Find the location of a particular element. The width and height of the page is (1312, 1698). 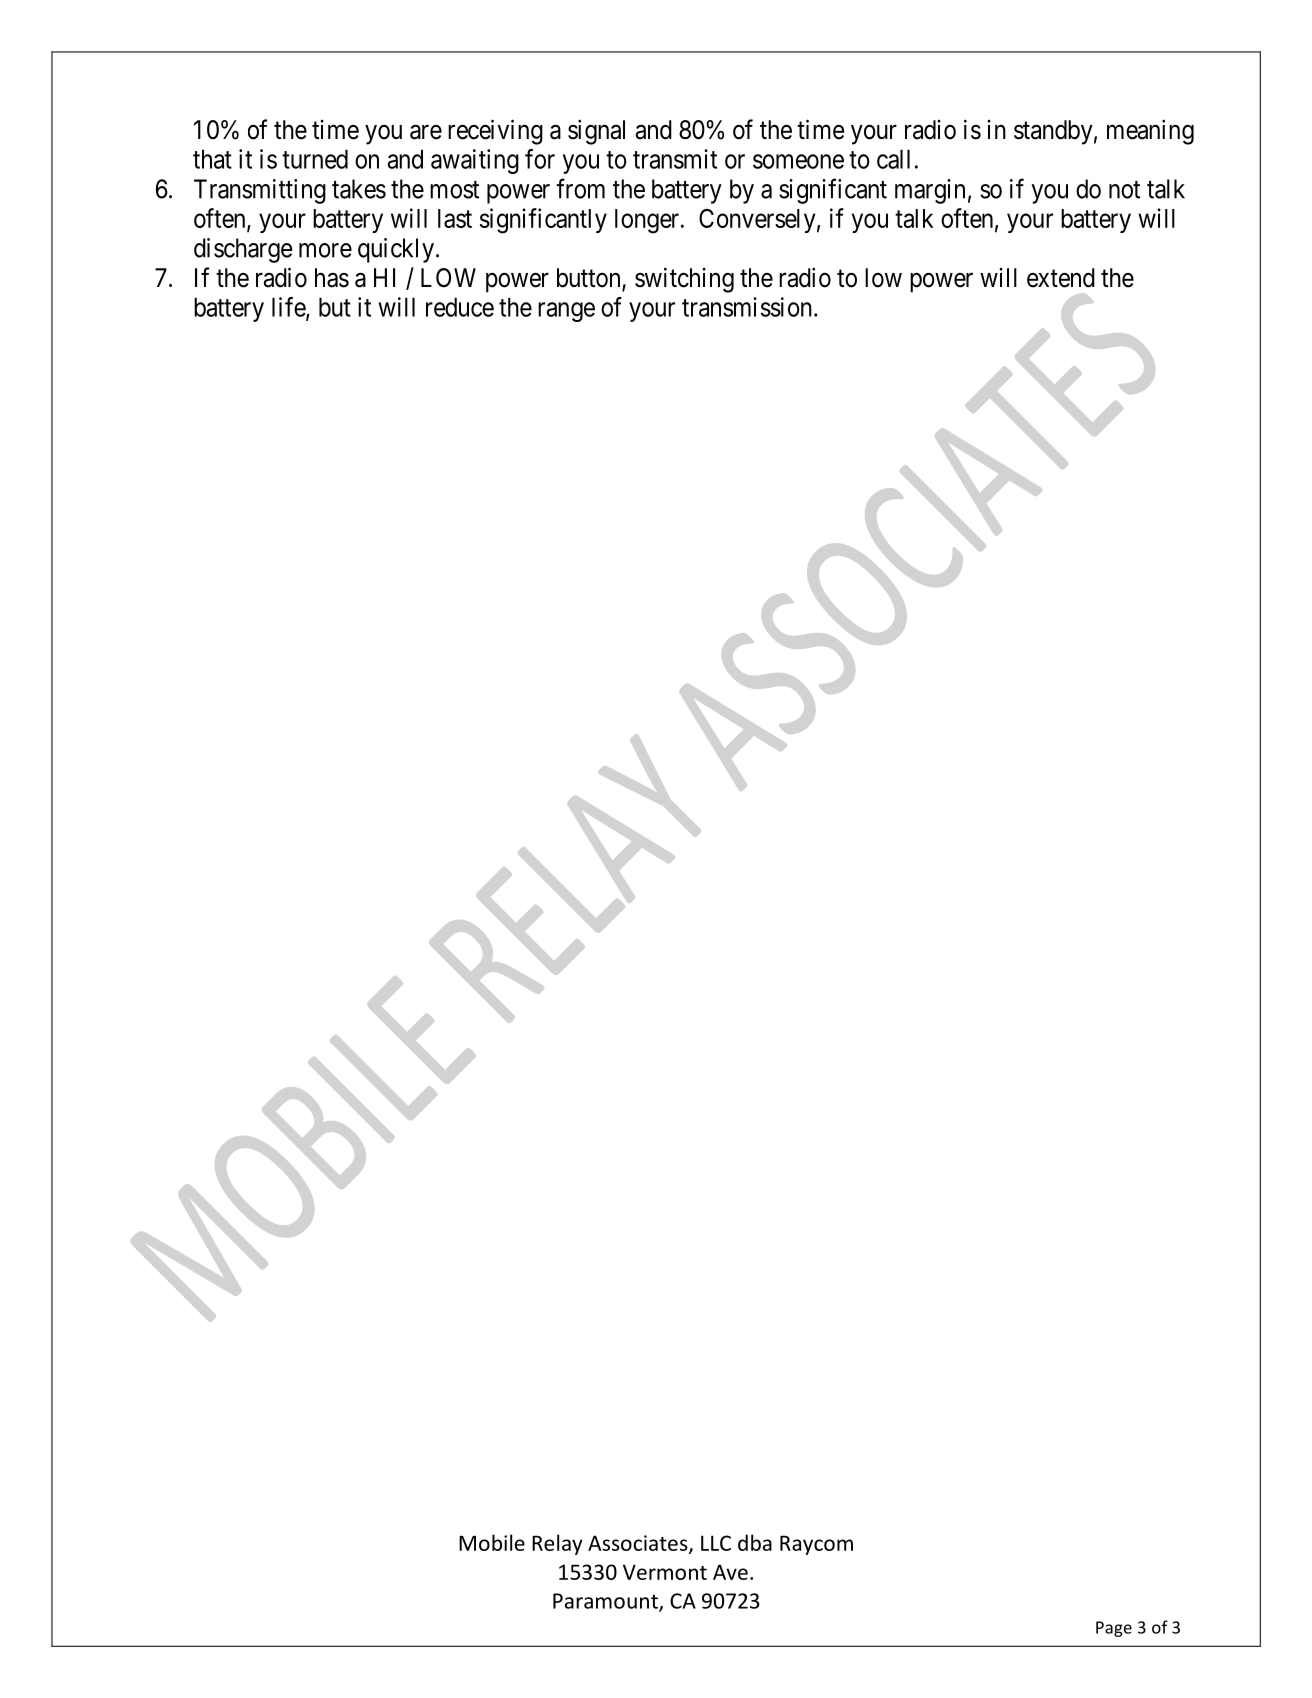

extend is located at coordinates (1061, 278).
